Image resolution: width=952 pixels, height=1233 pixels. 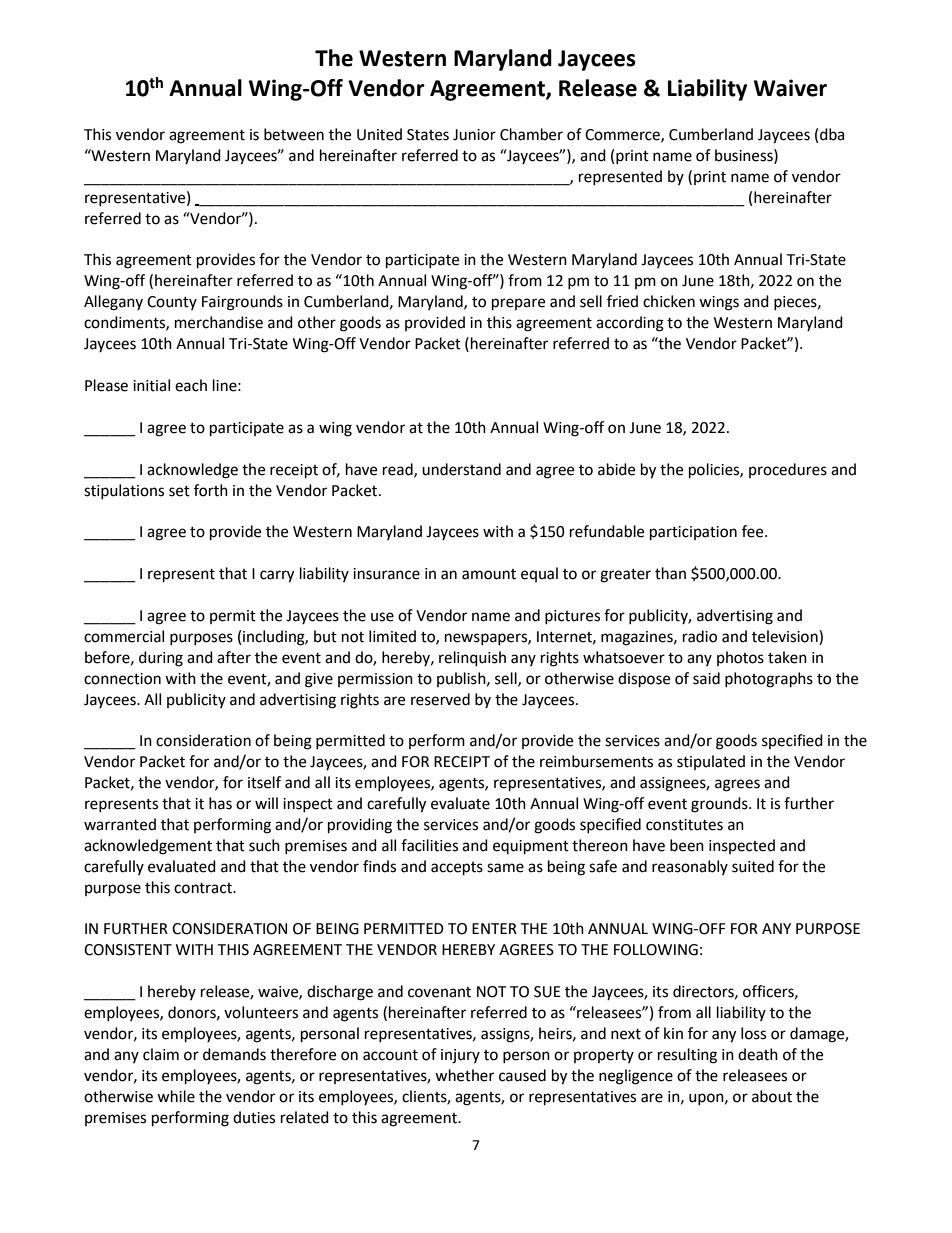 I want to click on while, so click(x=176, y=1096).
